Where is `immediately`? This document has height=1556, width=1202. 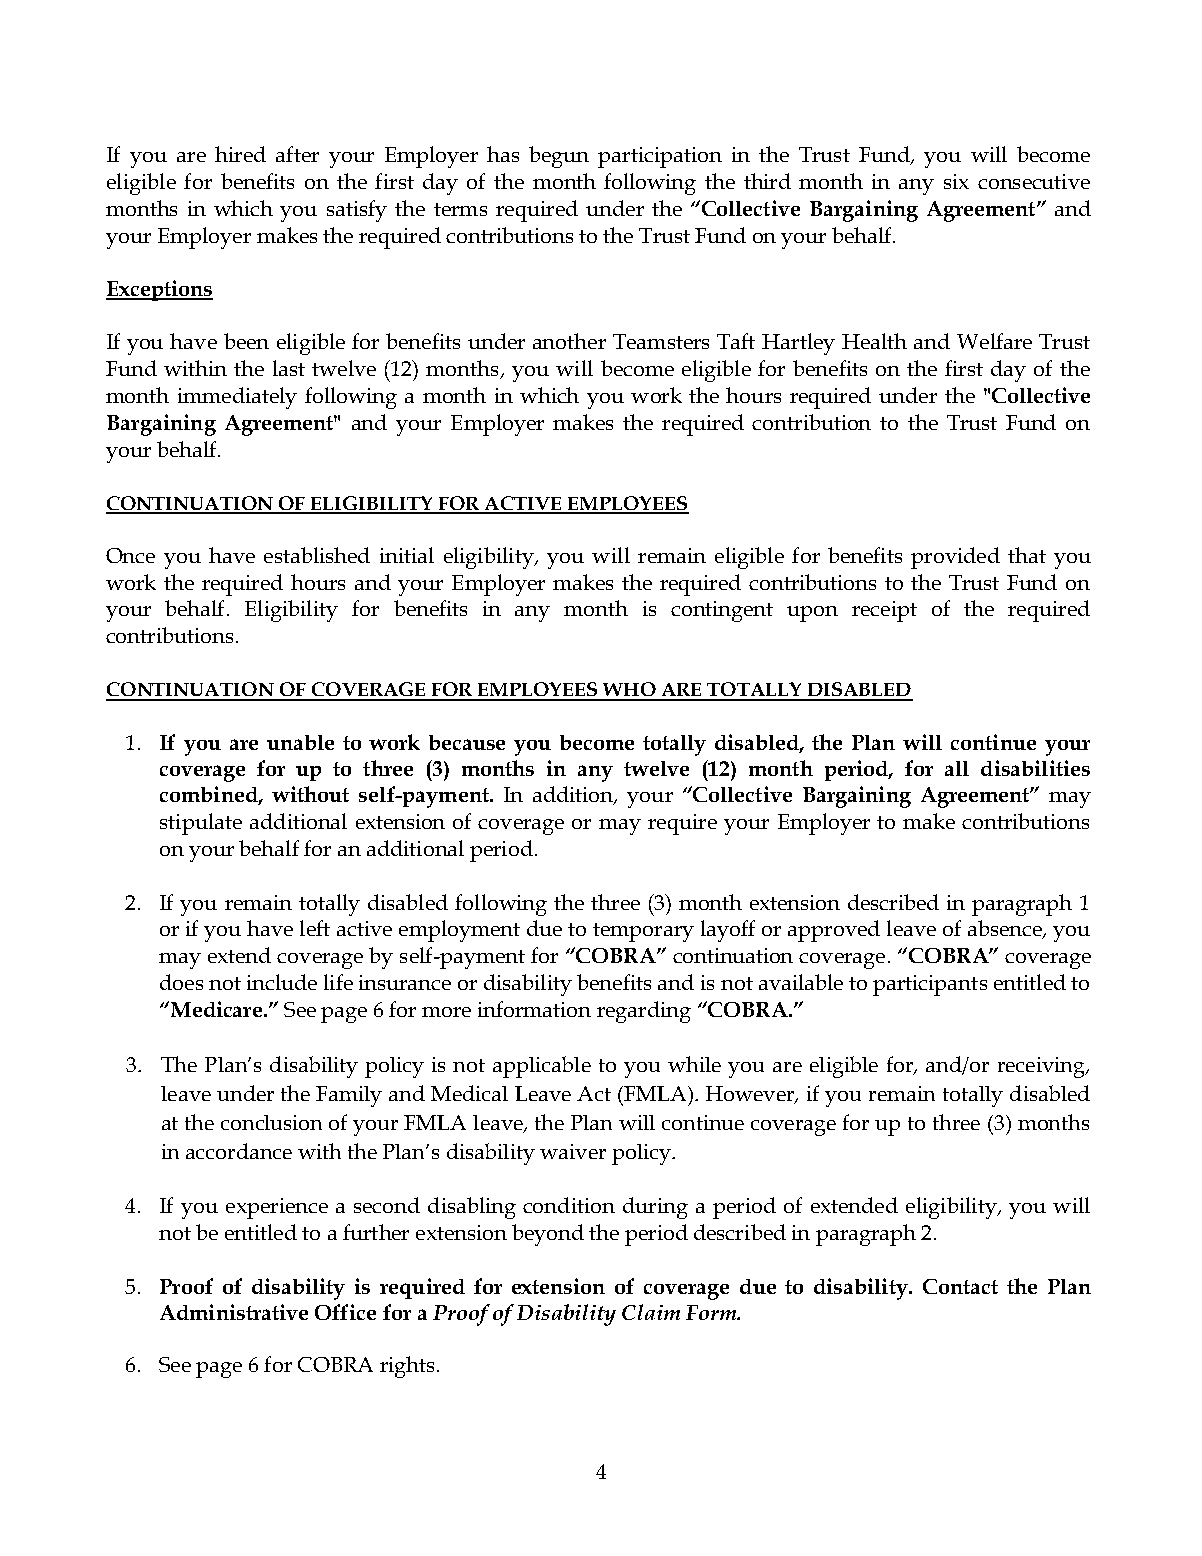 immediately is located at coordinates (237, 398).
